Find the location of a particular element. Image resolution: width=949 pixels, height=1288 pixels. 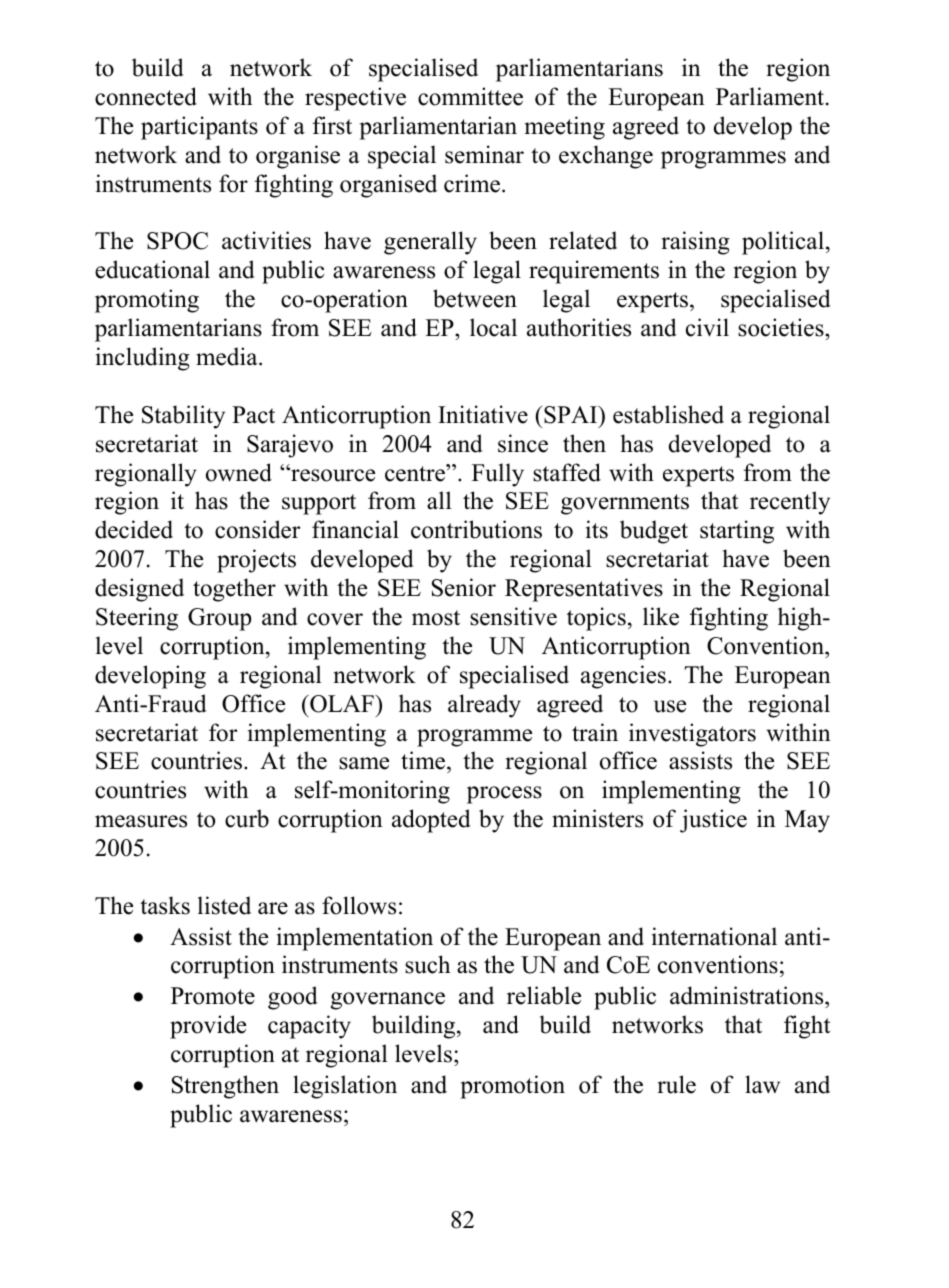

like is located at coordinates (661, 616).
